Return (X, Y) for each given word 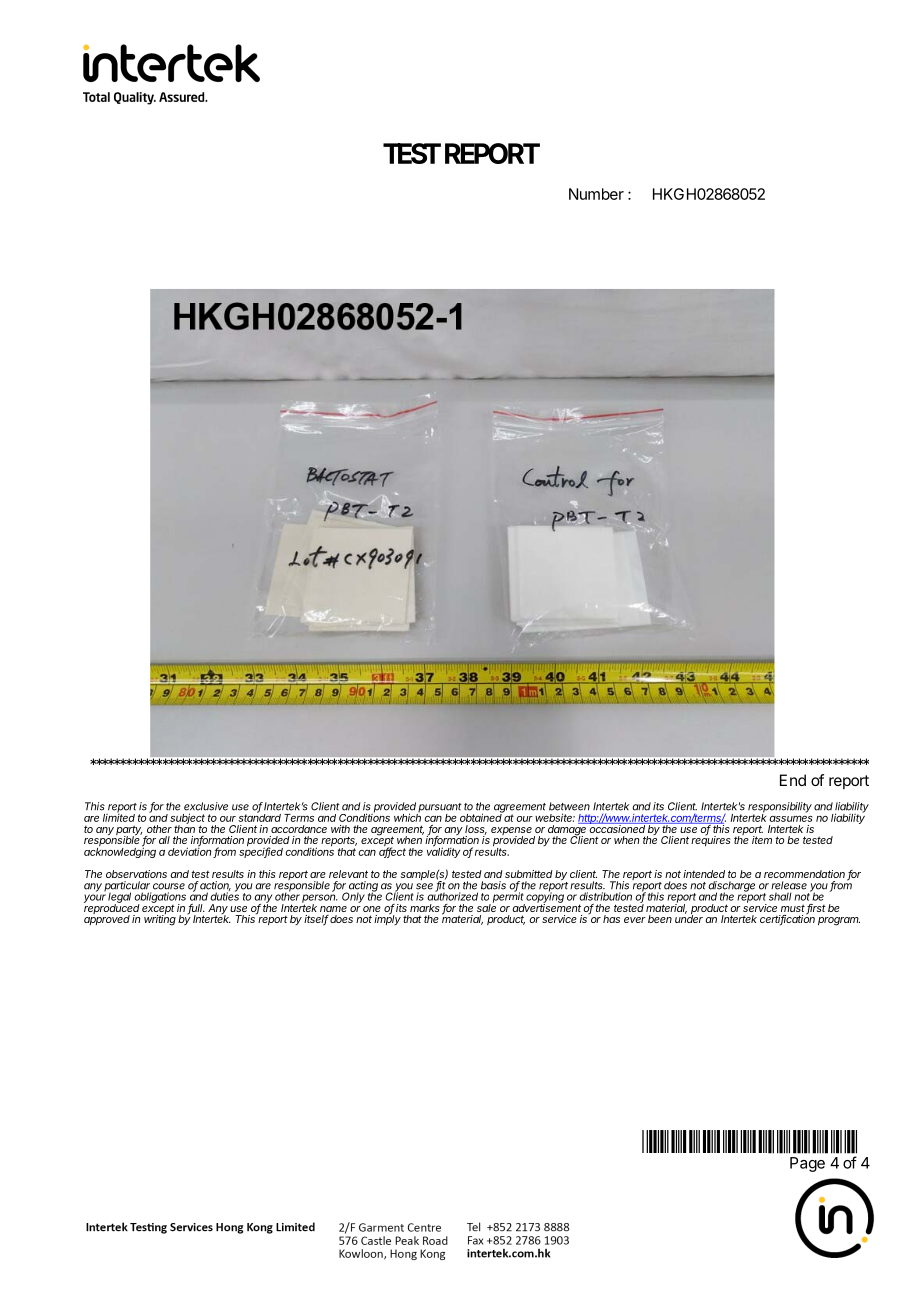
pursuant (439, 809)
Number (596, 194)
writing (160, 919)
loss (476, 830)
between (569, 806)
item (762, 840)
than (184, 828)
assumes (791, 819)
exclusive (206, 806)
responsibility (780, 808)
